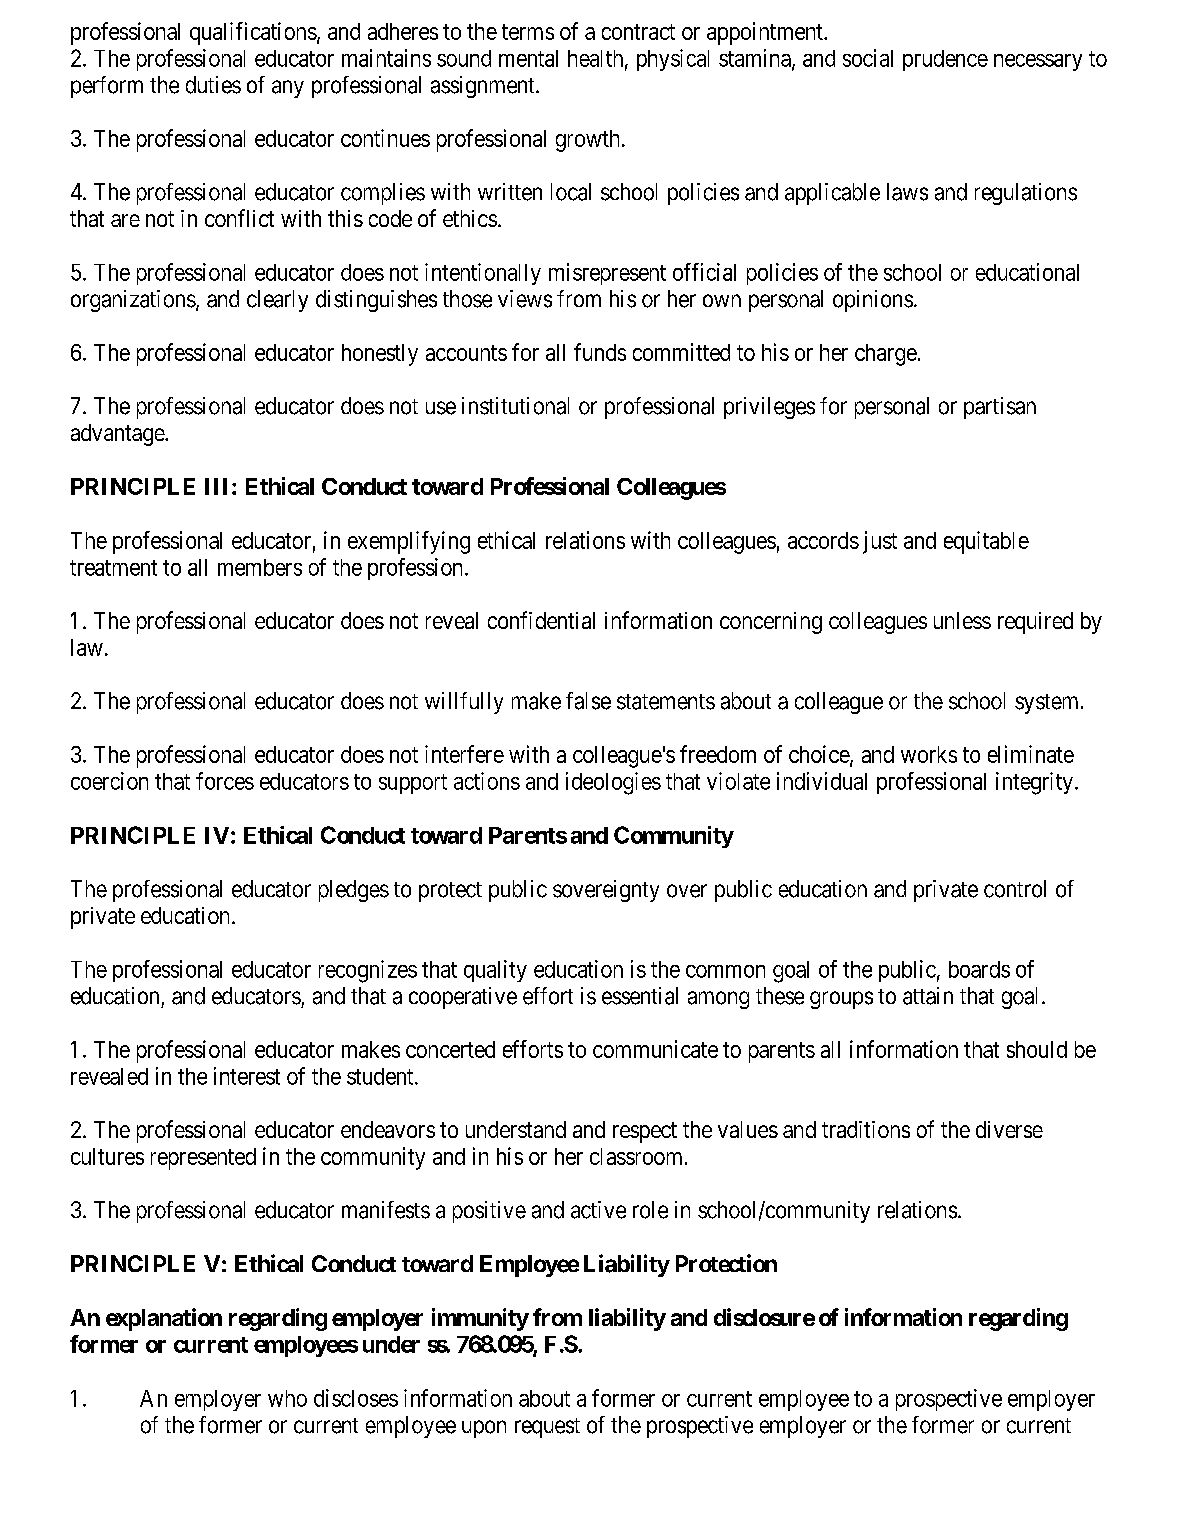 This image has height=1535, width=1186. I want to click on prudence, so click(945, 60).
